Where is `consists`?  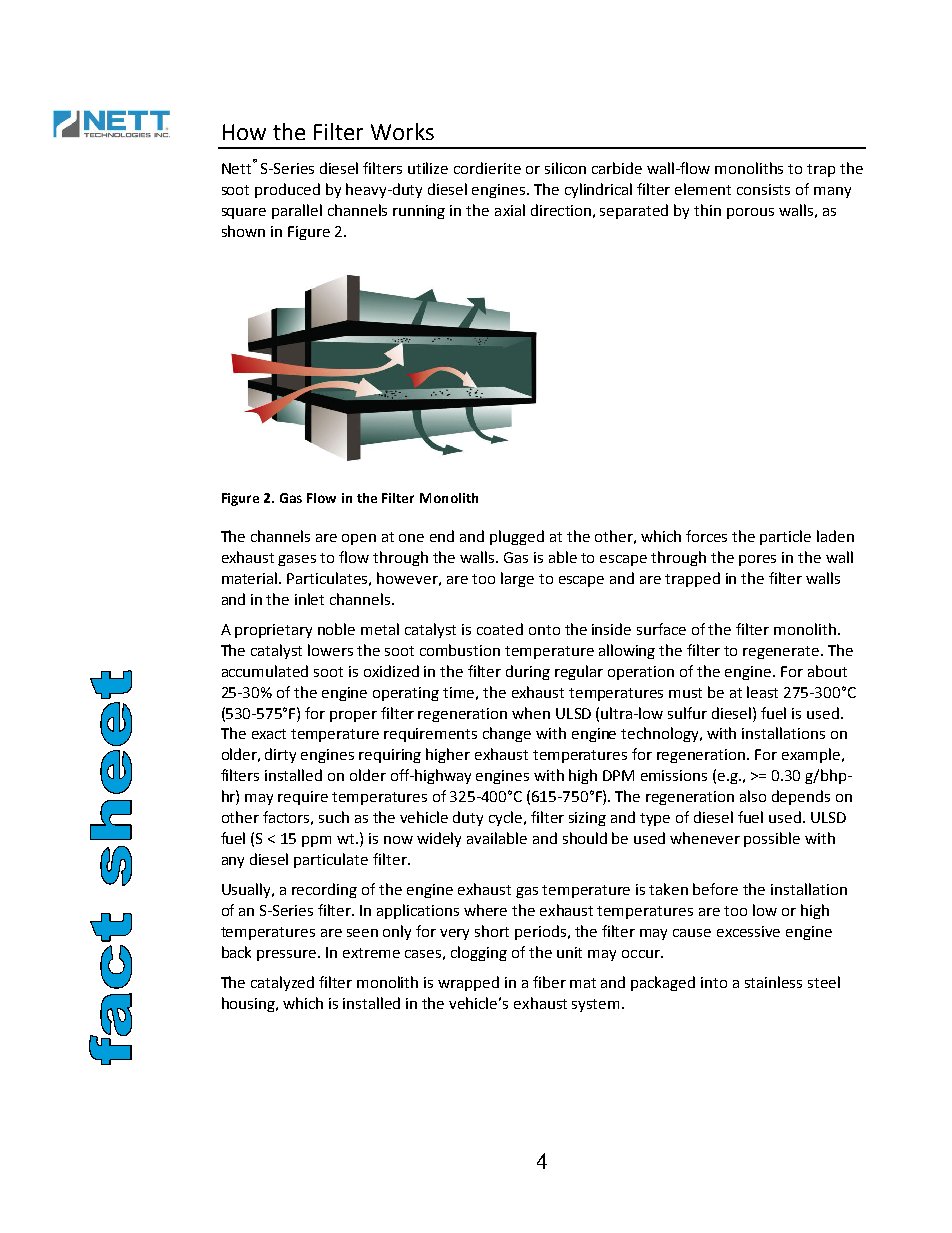 consists is located at coordinates (763, 189).
